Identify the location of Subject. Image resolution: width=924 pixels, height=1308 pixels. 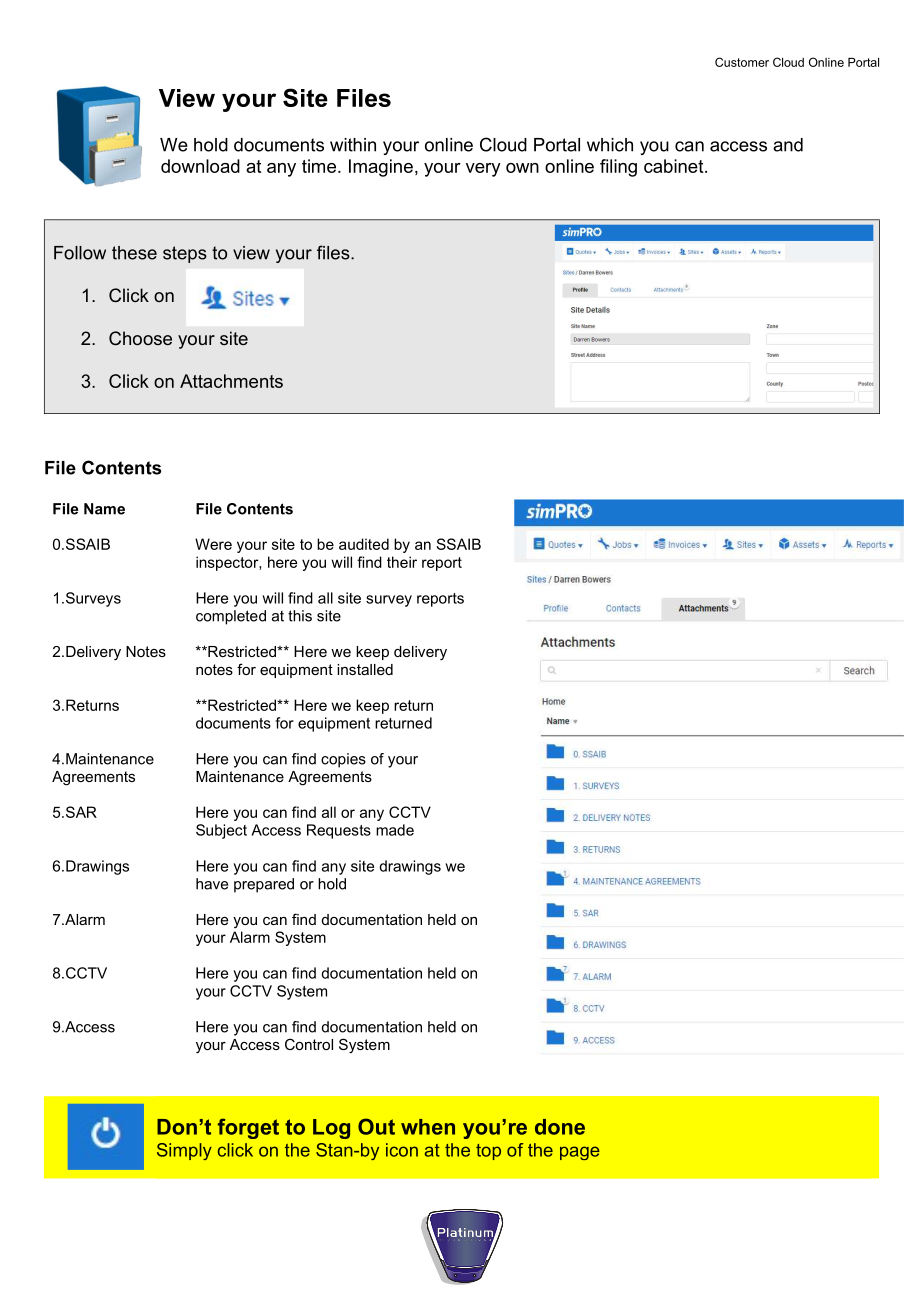
(221, 831).
